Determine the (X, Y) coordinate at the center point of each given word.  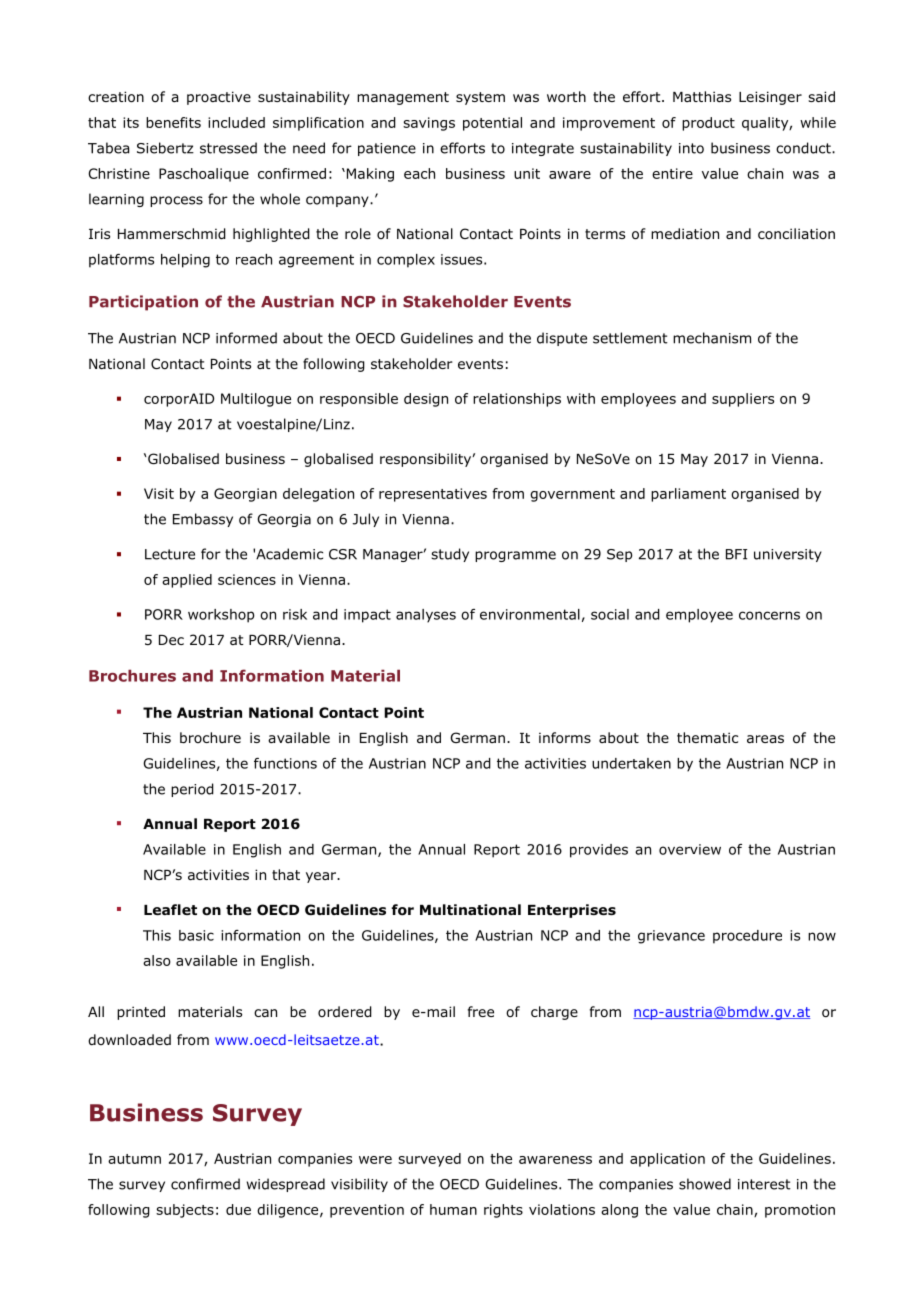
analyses (426, 616)
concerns (769, 615)
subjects (185, 1211)
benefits (173, 122)
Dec (171, 640)
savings (429, 124)
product (708, 124)
